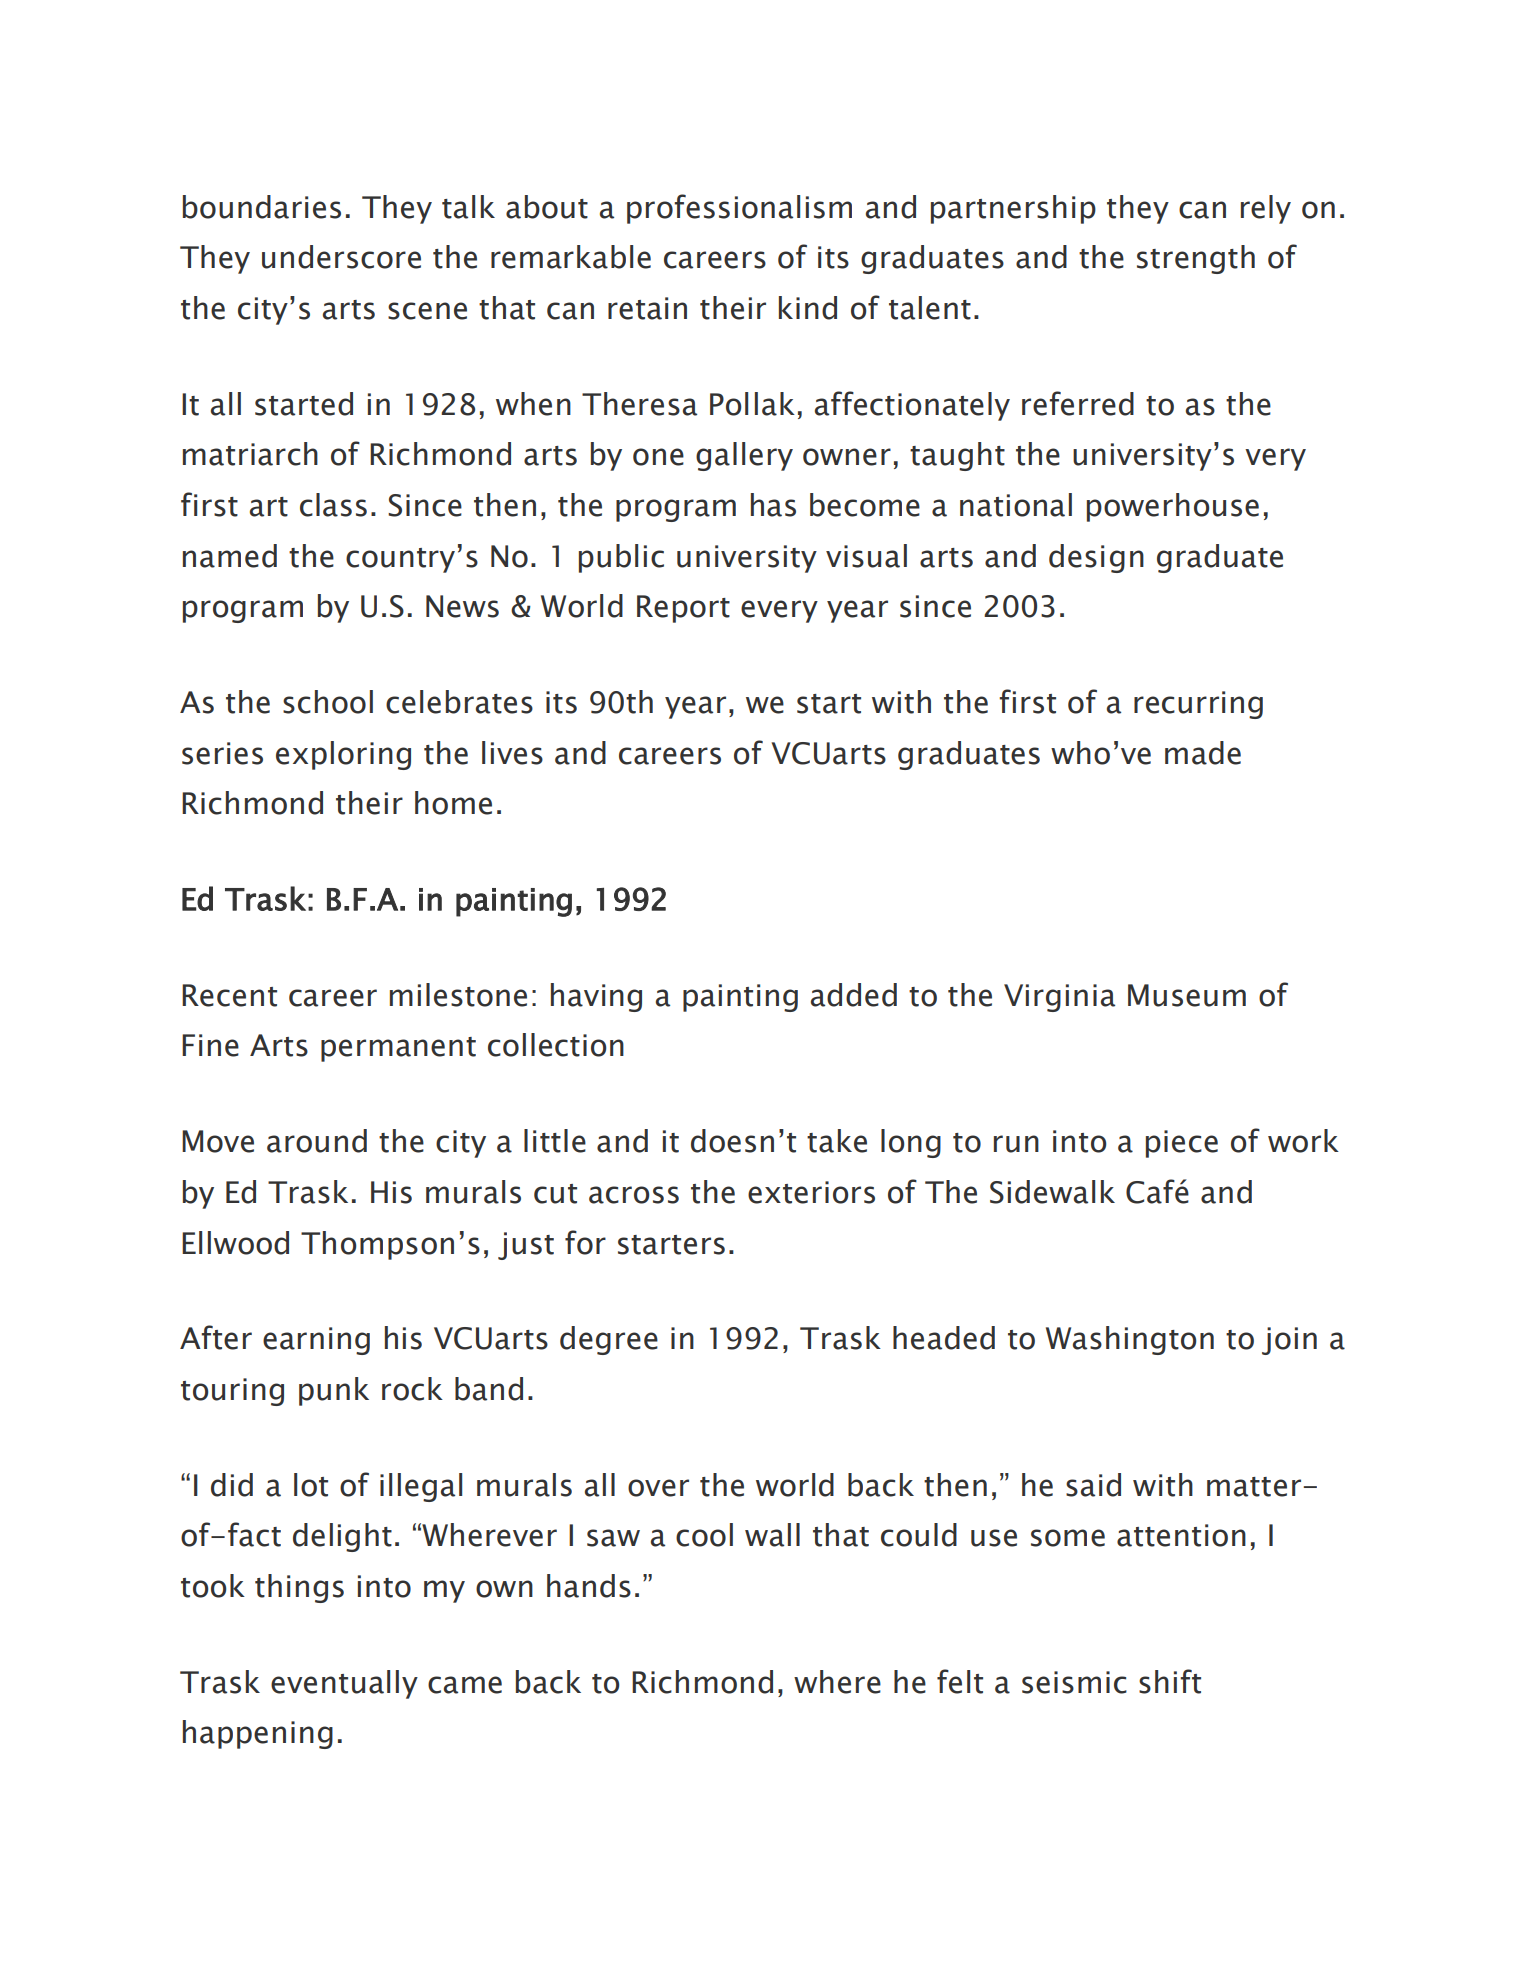  Describe the element at coordinates (344, 1684) in the page. I see `eventually` at that location.
